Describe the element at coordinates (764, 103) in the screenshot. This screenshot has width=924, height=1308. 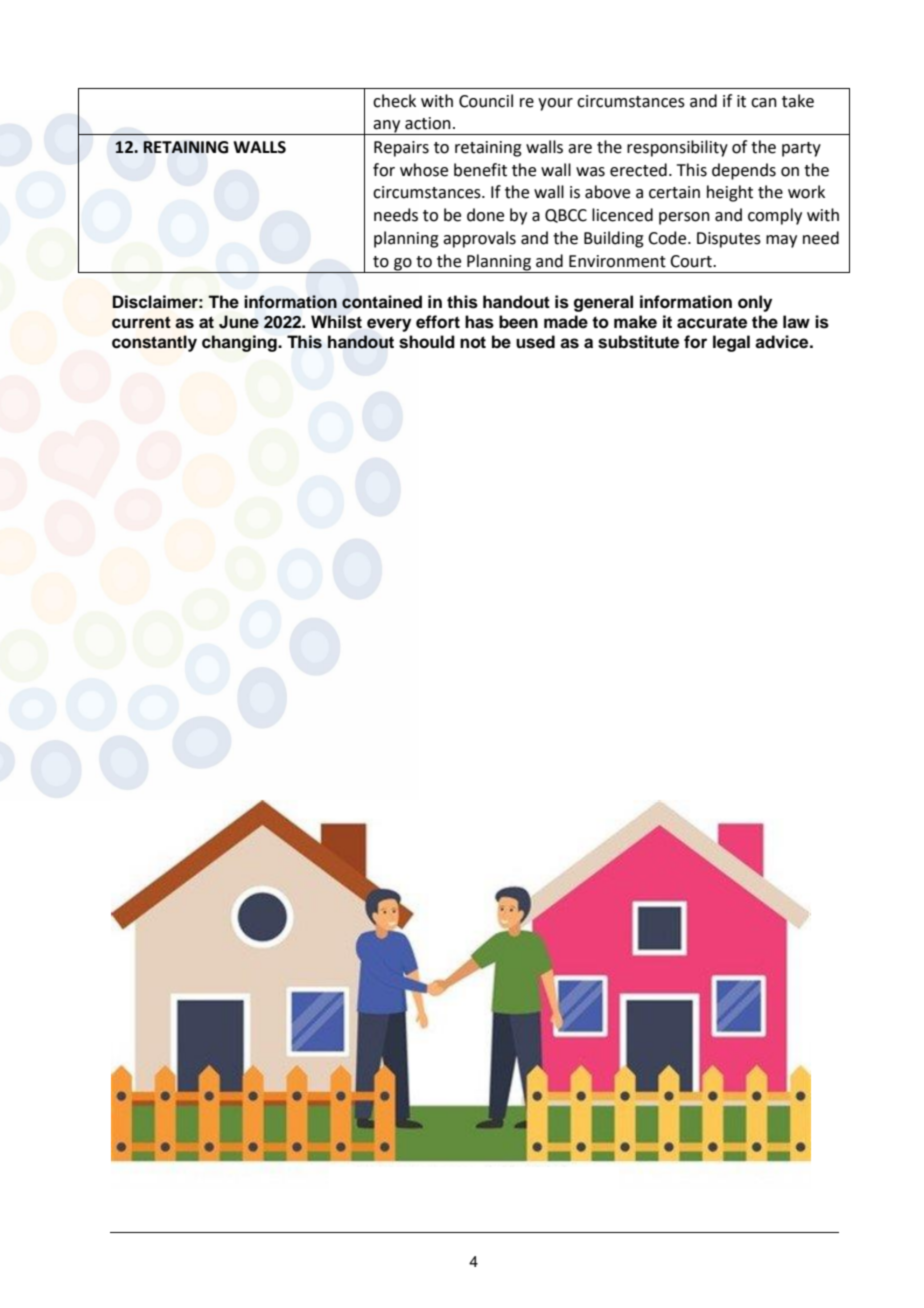
I see `can` at that location.
